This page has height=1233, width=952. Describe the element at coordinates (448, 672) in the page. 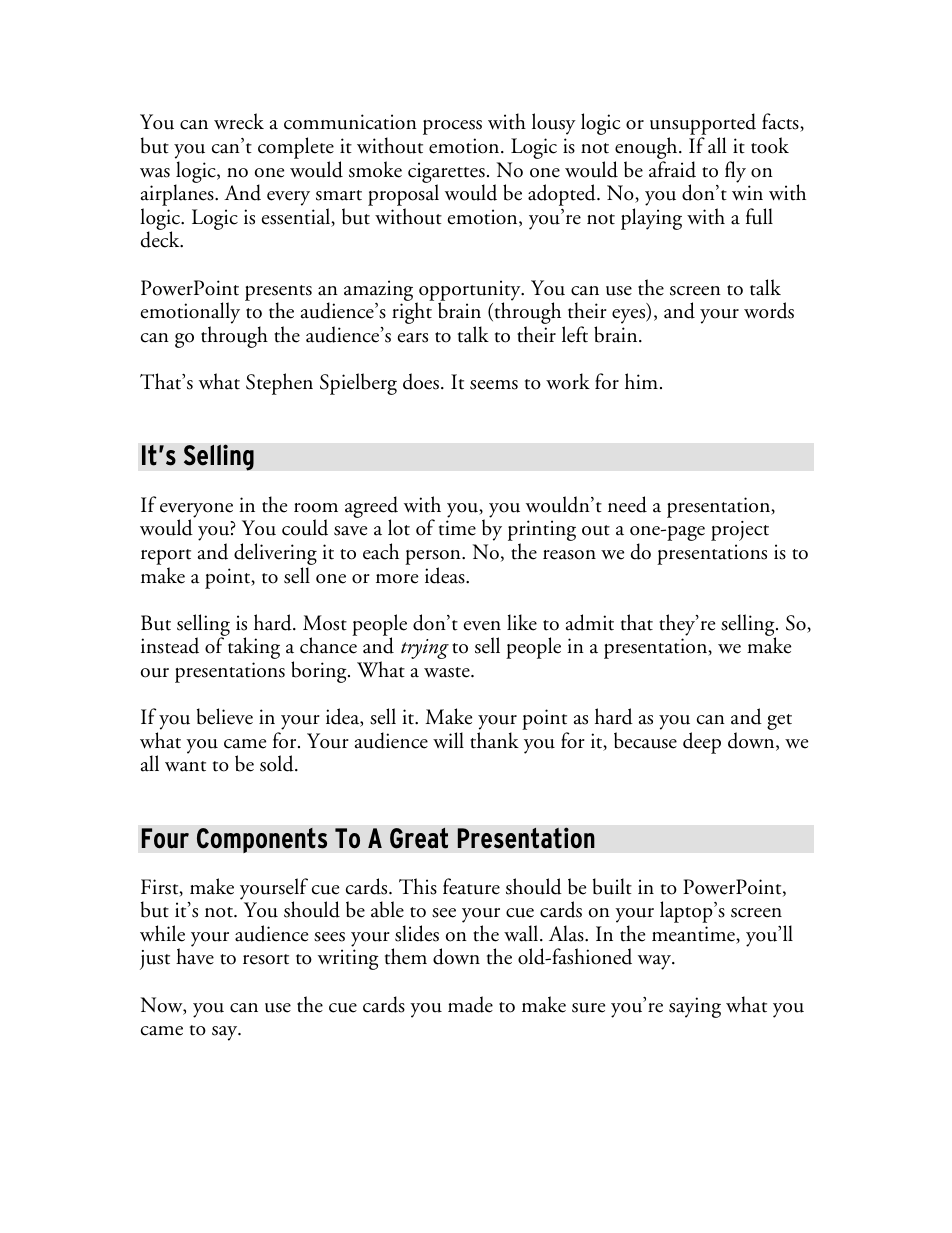

I see `waste` at that location.
